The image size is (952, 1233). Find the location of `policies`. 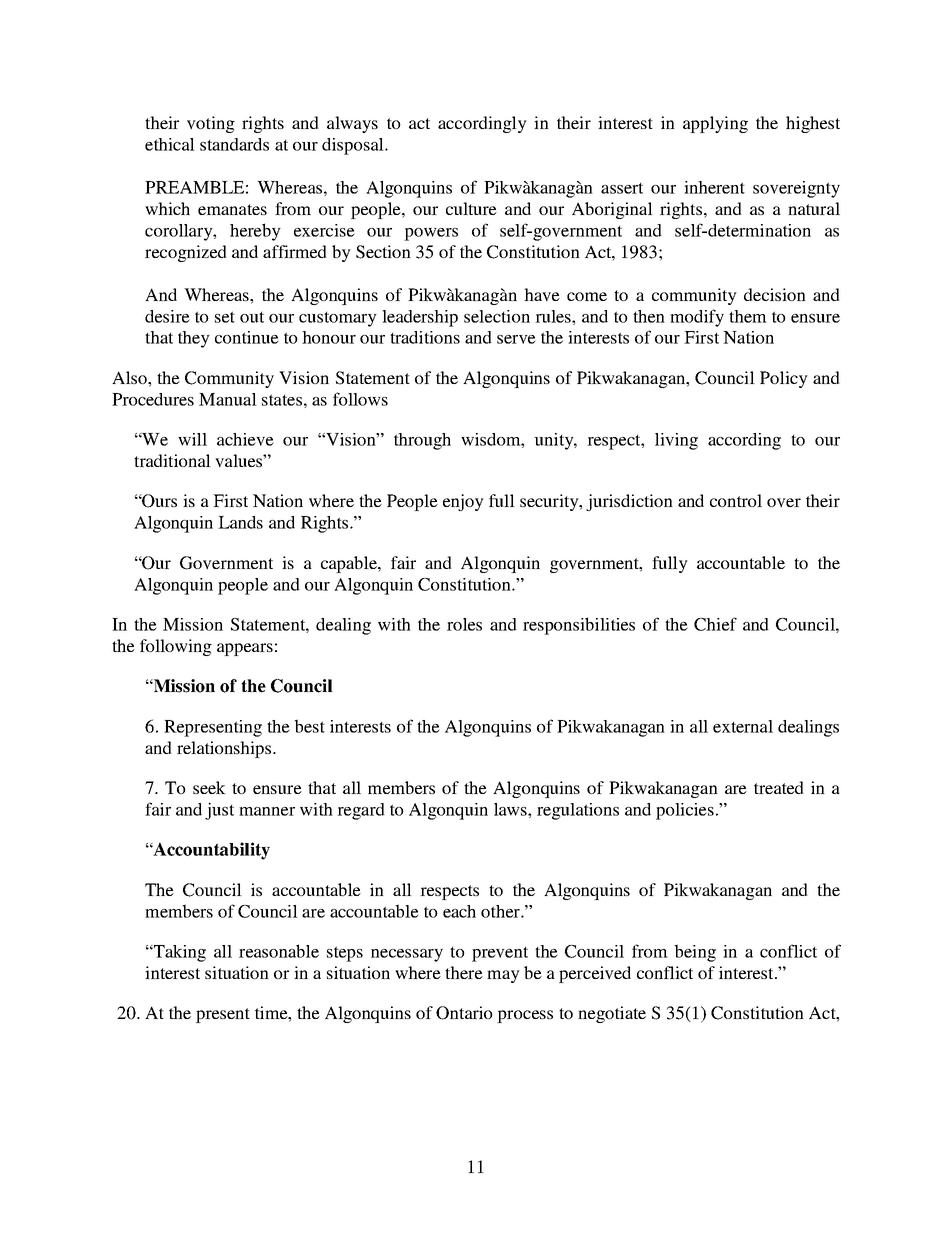

policies is located at coordinates (685, 811).
